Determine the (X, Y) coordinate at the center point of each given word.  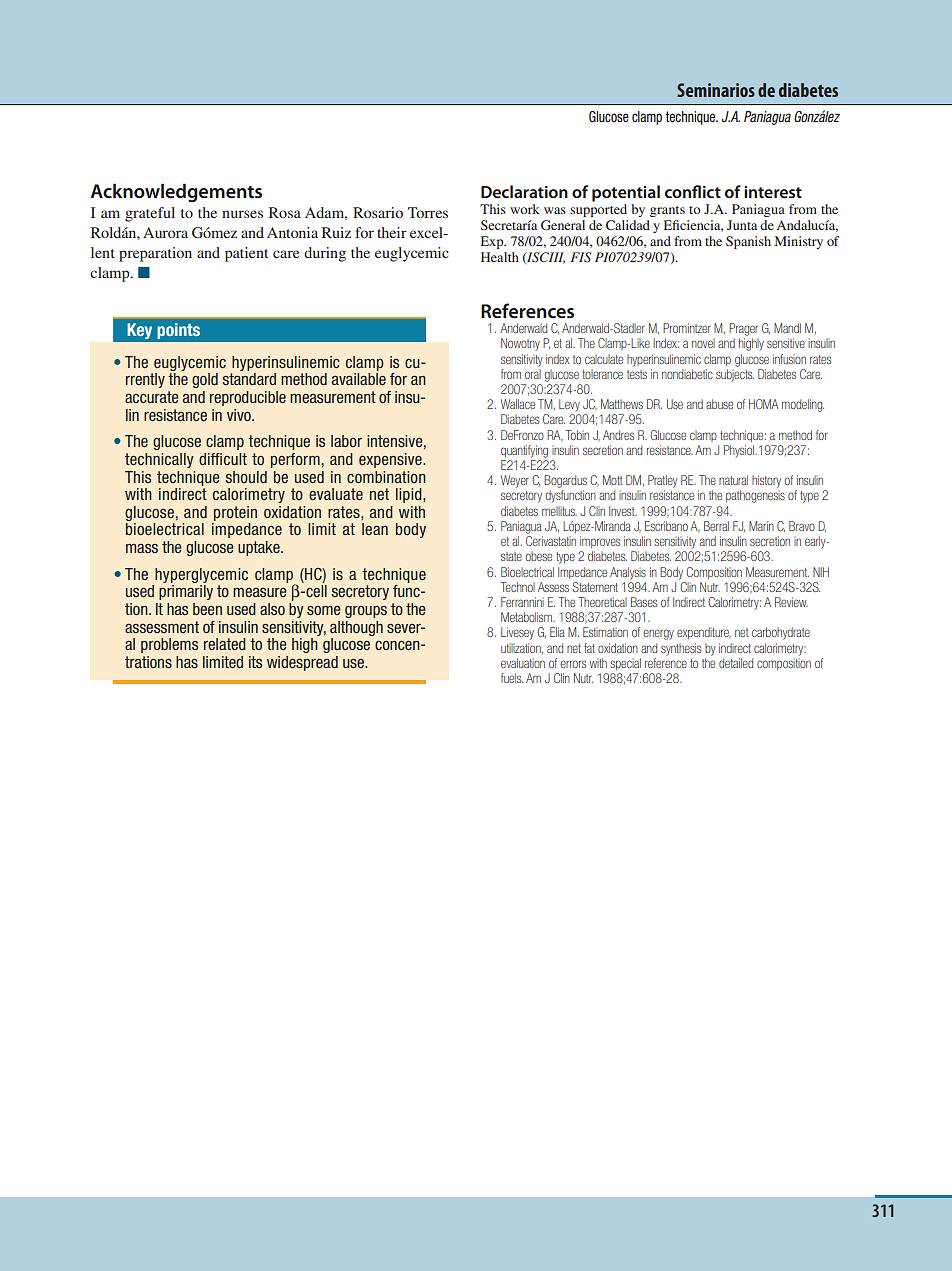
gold (205, 380)
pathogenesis (755, 496)
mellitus (559, 511)
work (525, 209)
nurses (242, 214)
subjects (735, 375)
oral (533, 374)
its (255, 662)
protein (235, 513)
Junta (742, 225)
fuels (512, 678)
